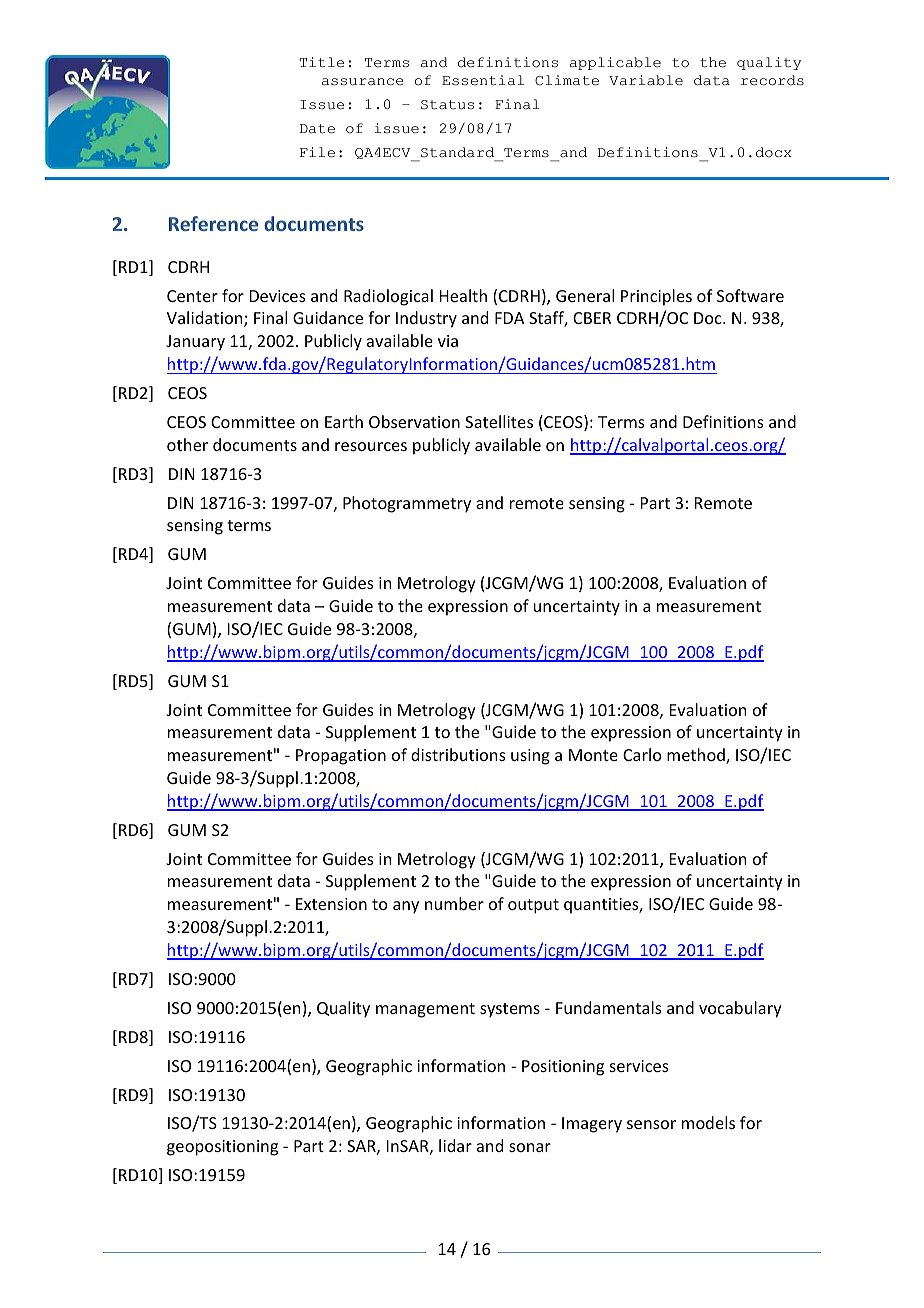 Image resolution: width=924 pixels, height=1308 pixels. I want to click on Date, so click(317, 129).
